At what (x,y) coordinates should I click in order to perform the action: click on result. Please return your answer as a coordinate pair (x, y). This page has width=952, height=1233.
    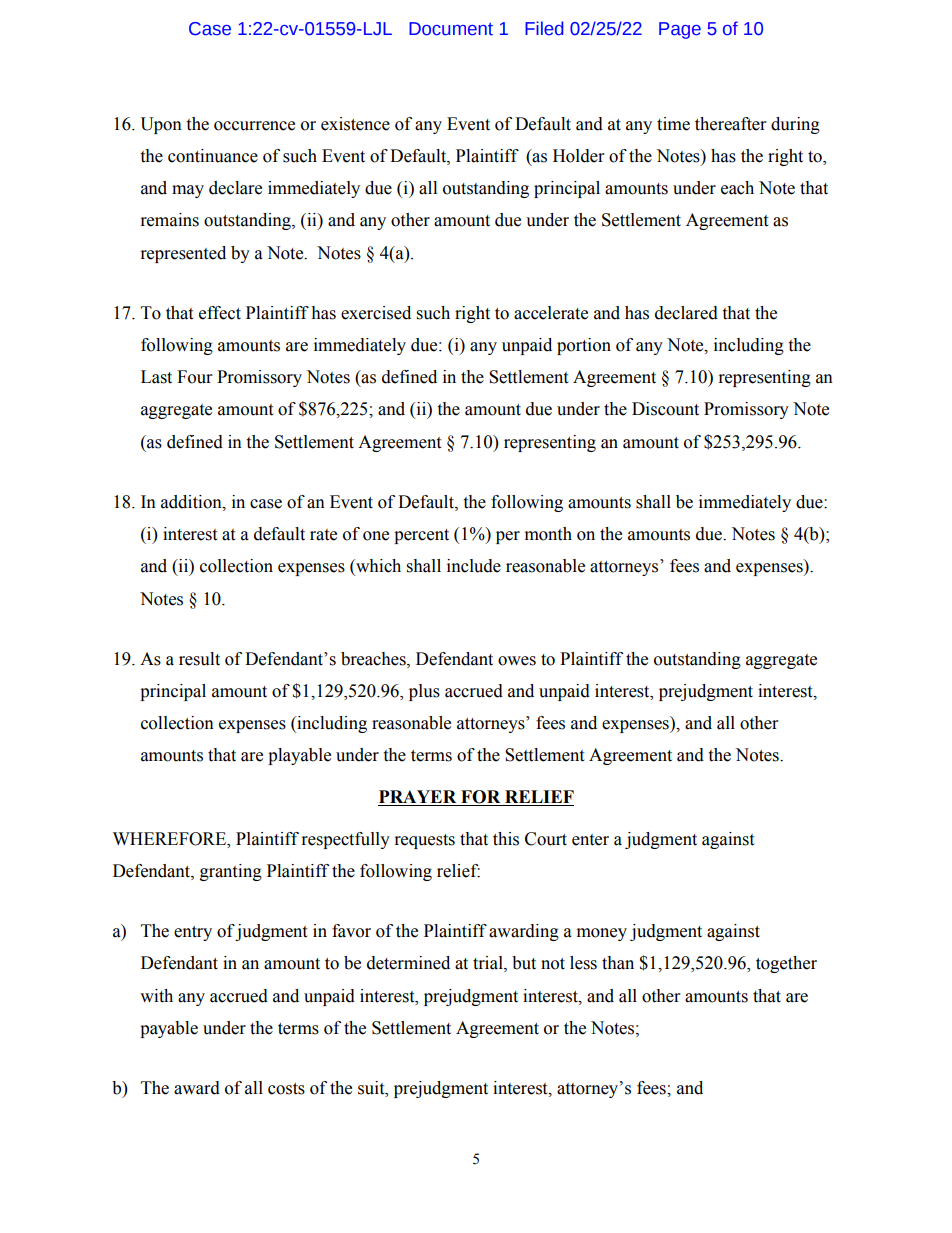
    Looking at the image, I should click on (199, 659).
